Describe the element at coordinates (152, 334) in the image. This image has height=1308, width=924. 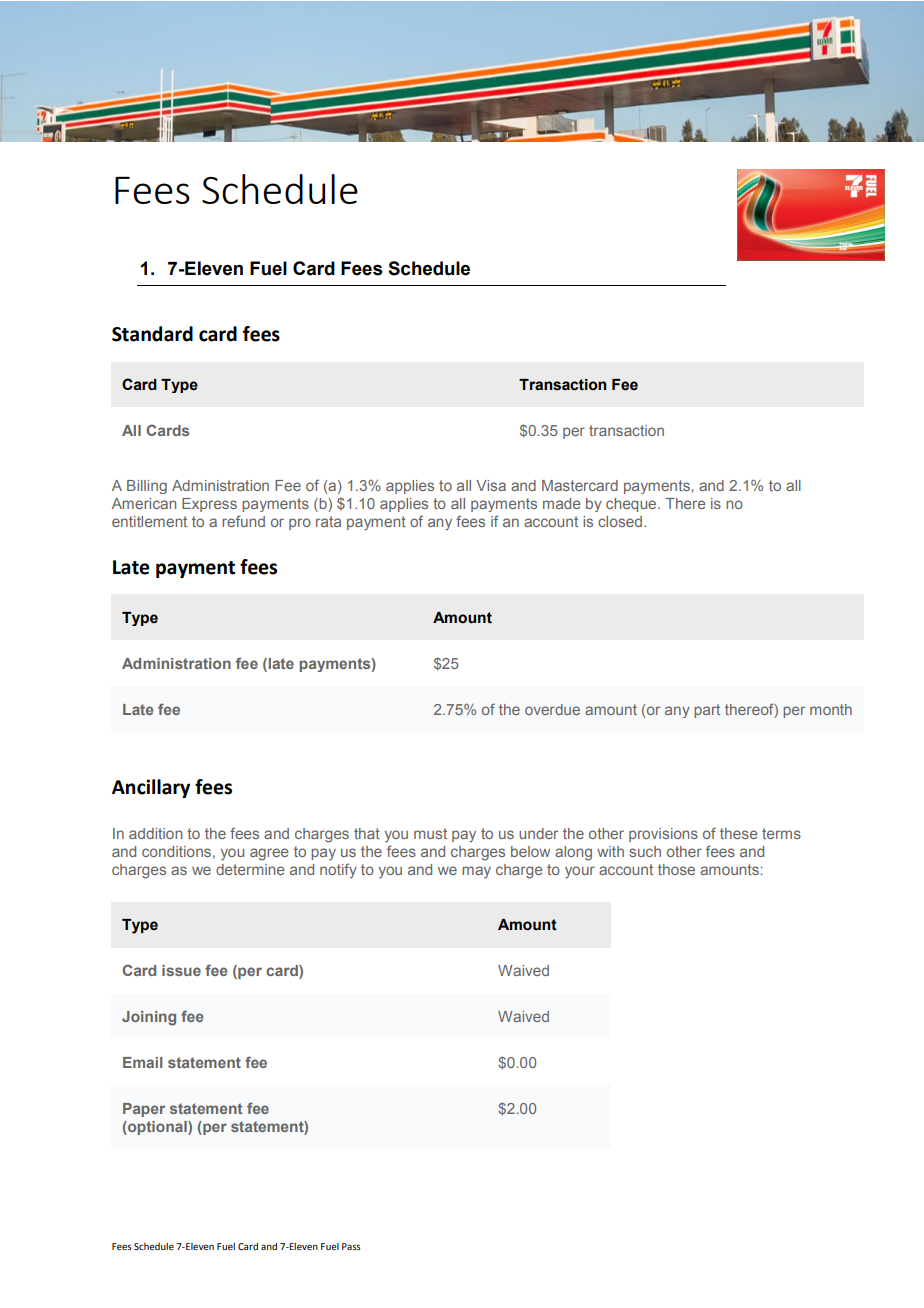
I see `Standard` at that location.
